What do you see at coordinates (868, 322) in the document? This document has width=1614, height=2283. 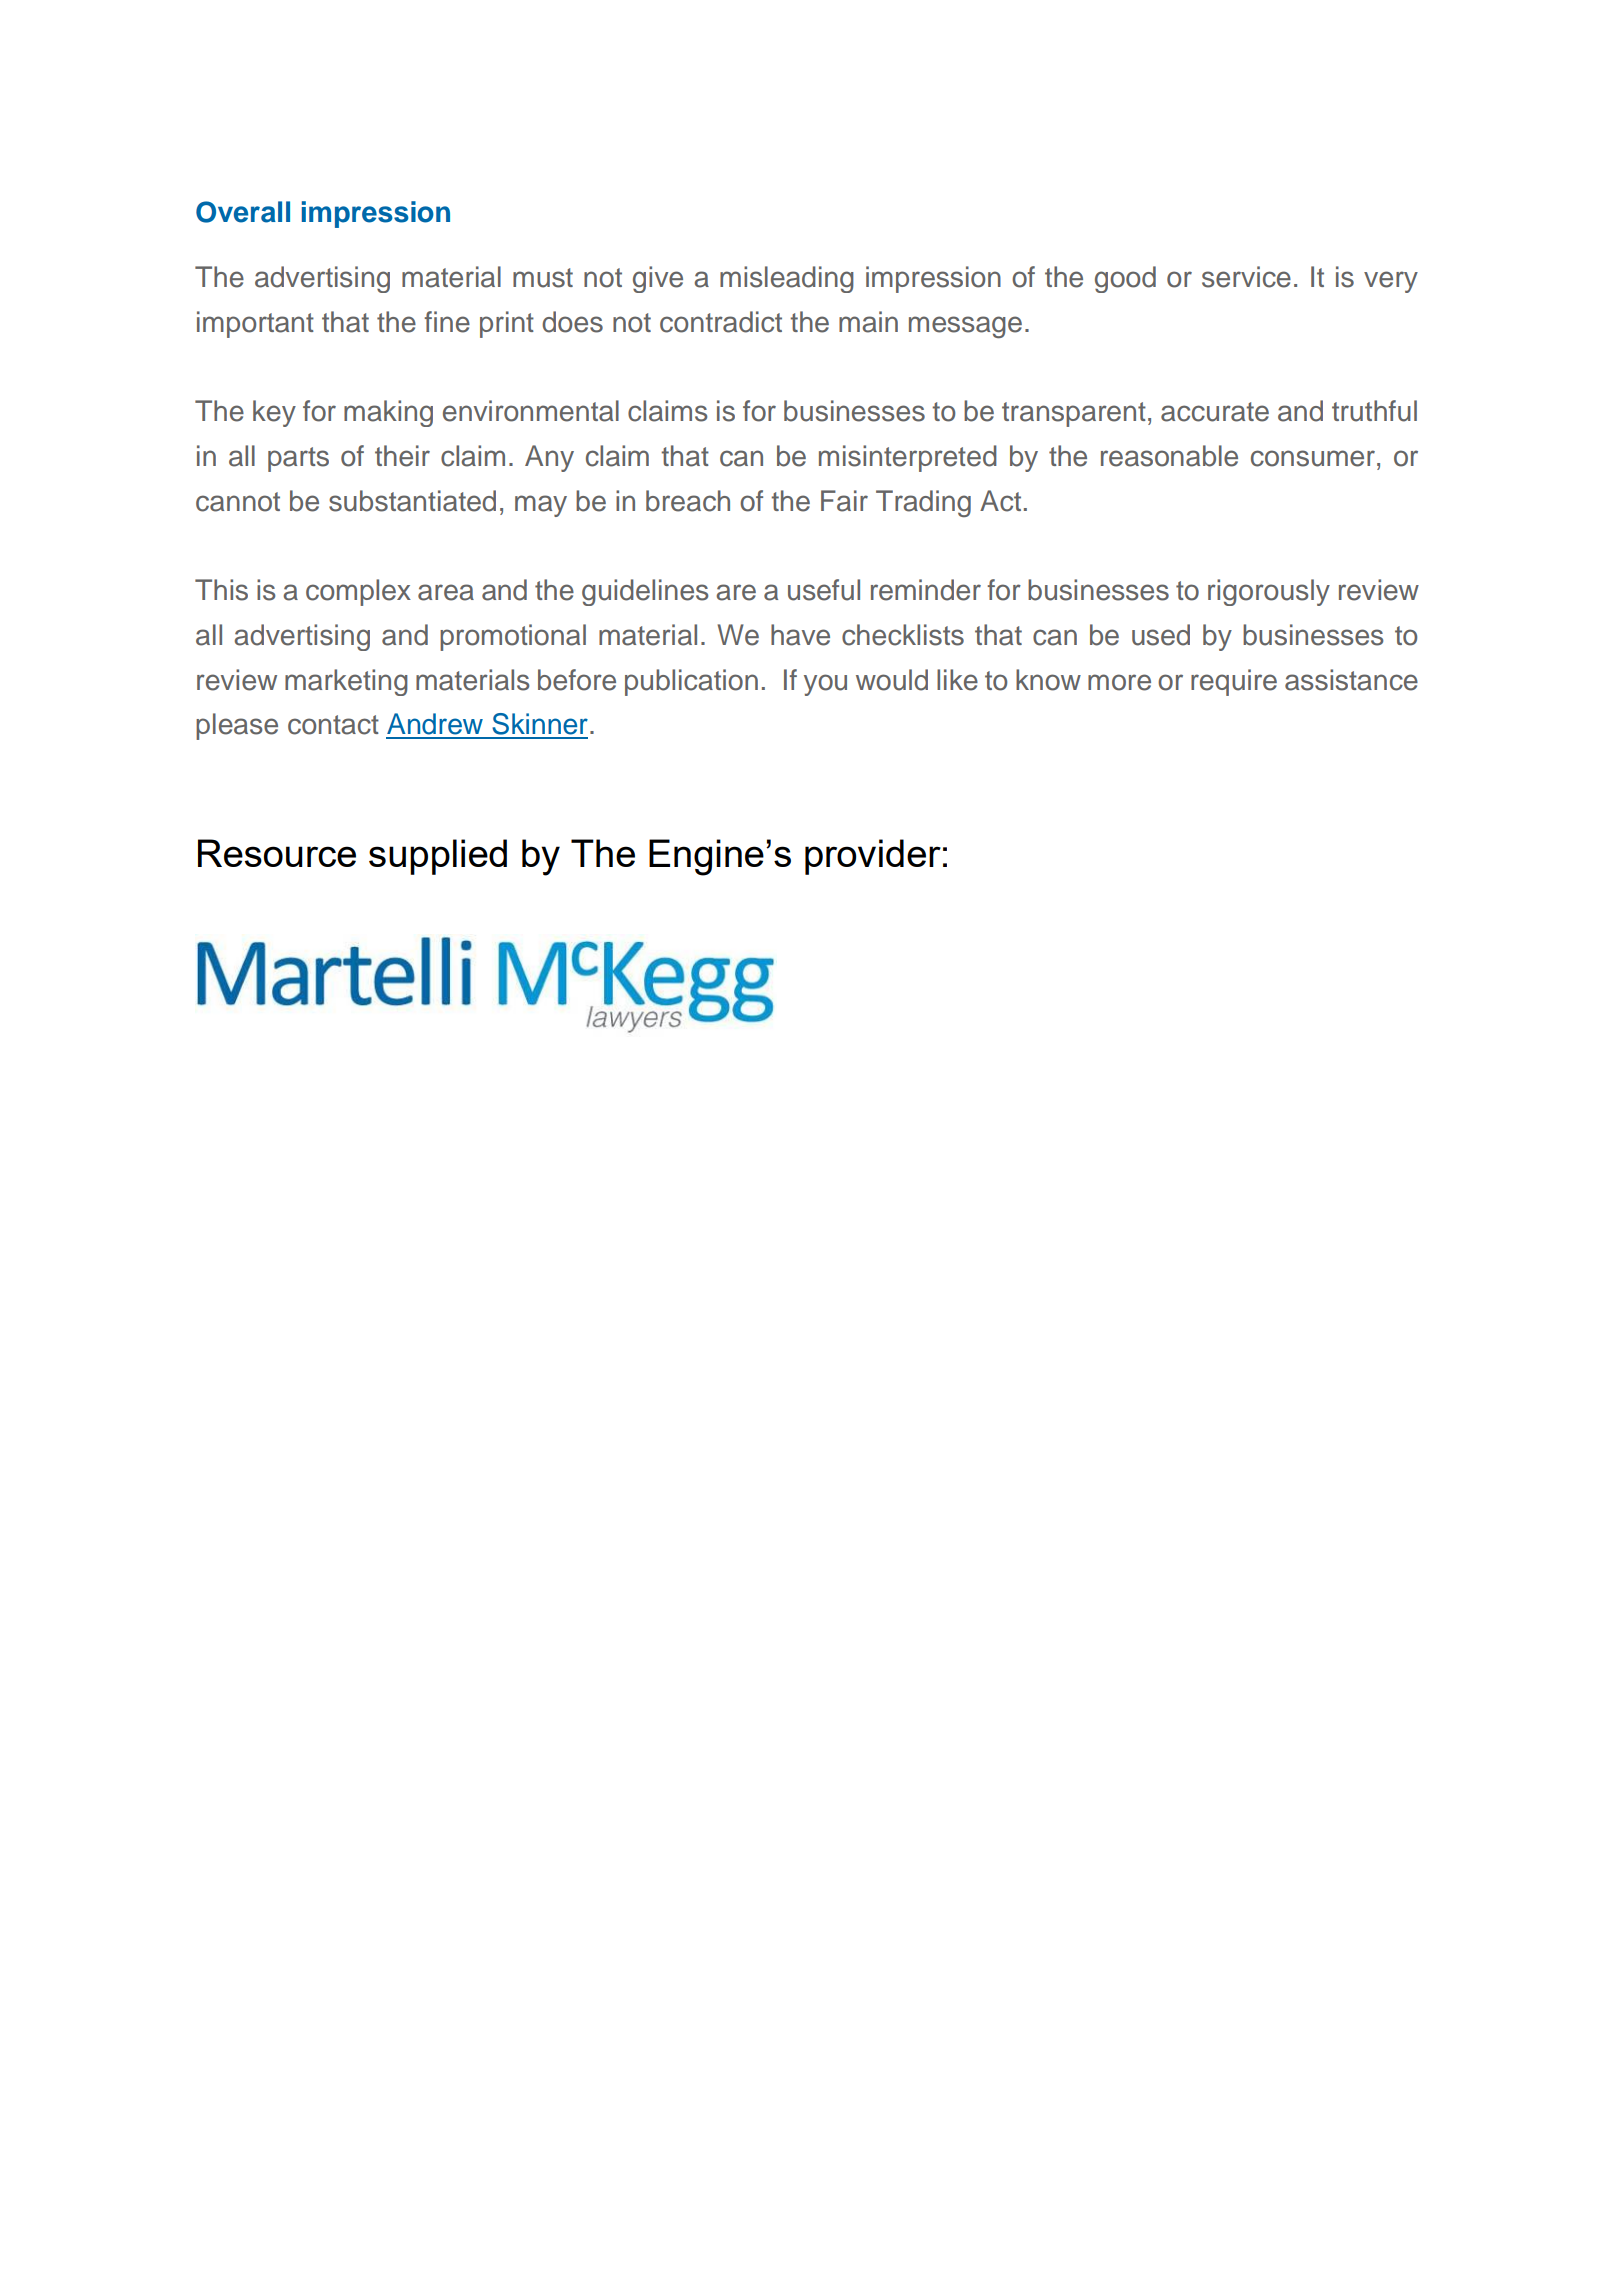 I see `main` at bounding box center [868, 322].
